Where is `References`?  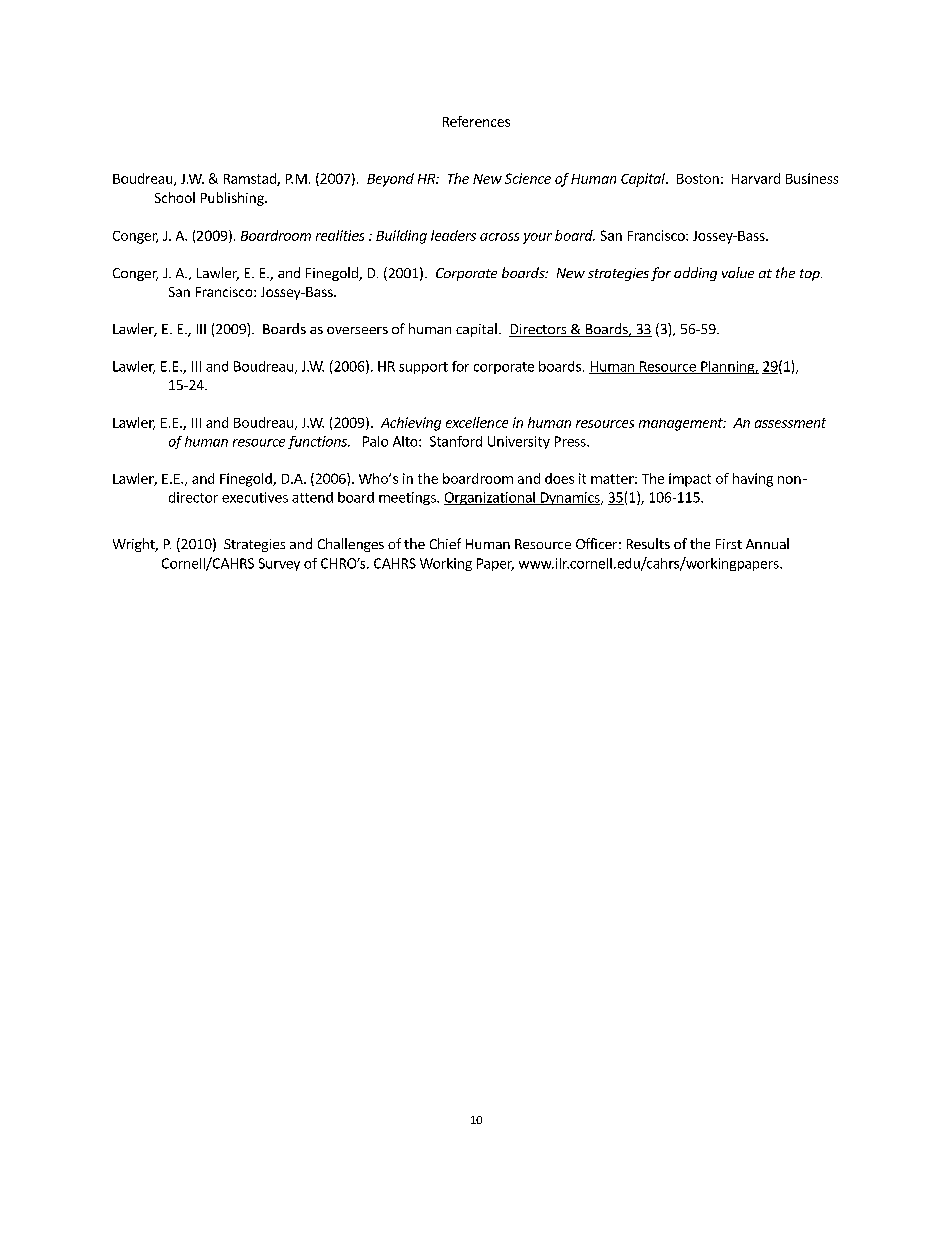 References is located at coordinates (476, 121).
